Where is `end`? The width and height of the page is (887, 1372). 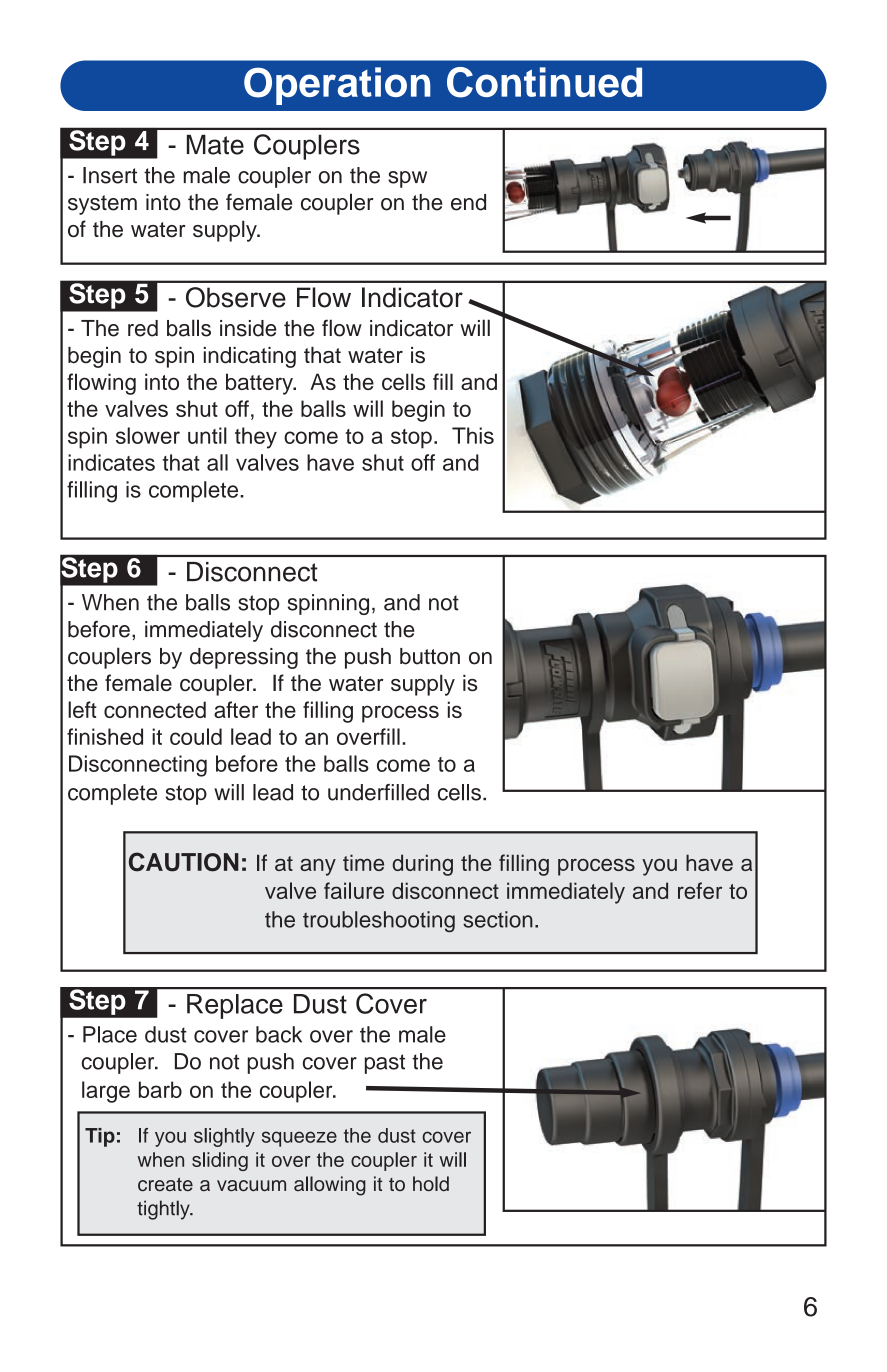 end is located at coordinates (468, 202).
